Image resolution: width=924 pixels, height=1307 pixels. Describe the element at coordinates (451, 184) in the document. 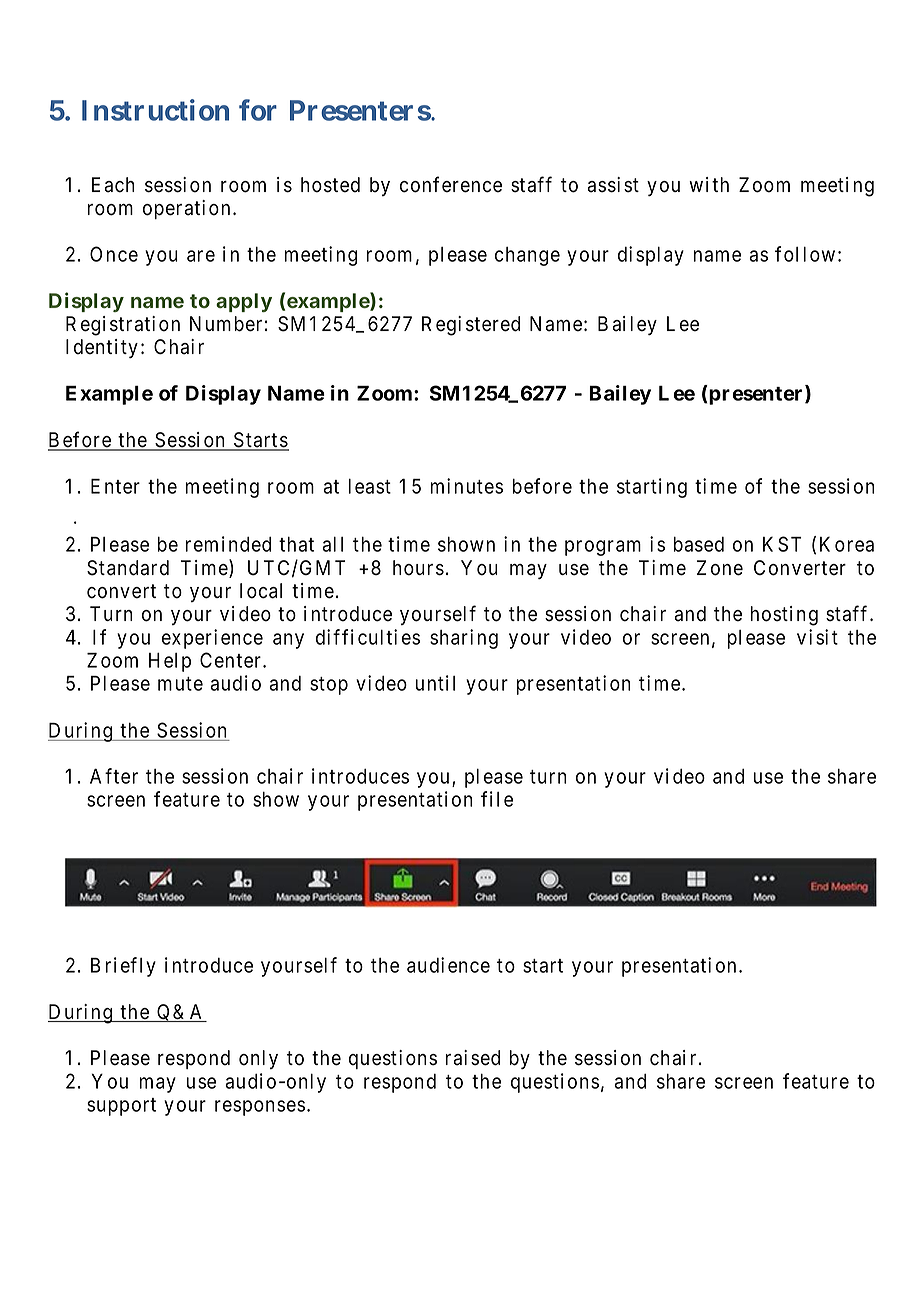

I see `conference` at that location.
